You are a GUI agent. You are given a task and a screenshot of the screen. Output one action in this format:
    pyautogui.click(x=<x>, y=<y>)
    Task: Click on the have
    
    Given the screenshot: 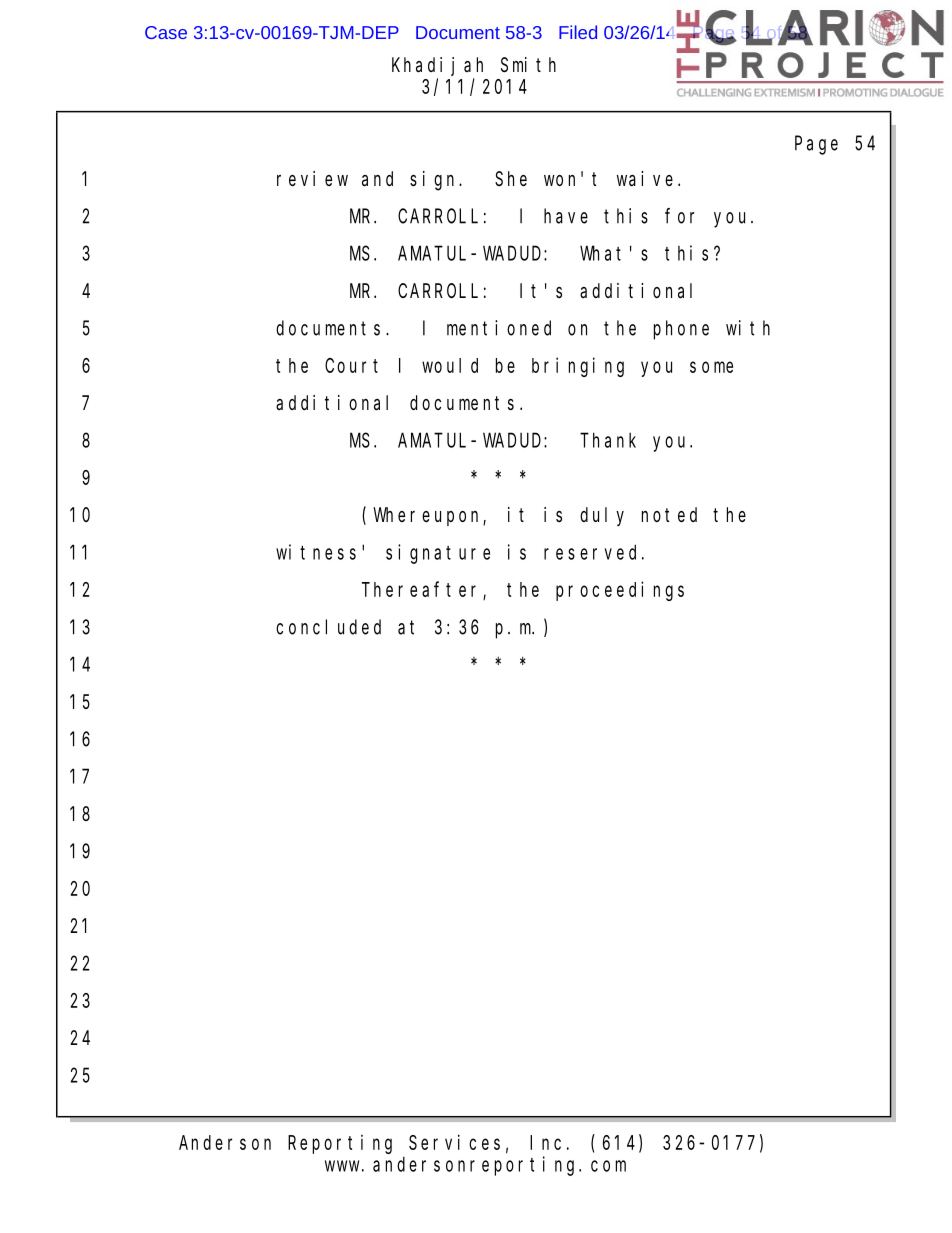 What is the action you would take?
    pyautogui.click(x=566, y=216)
